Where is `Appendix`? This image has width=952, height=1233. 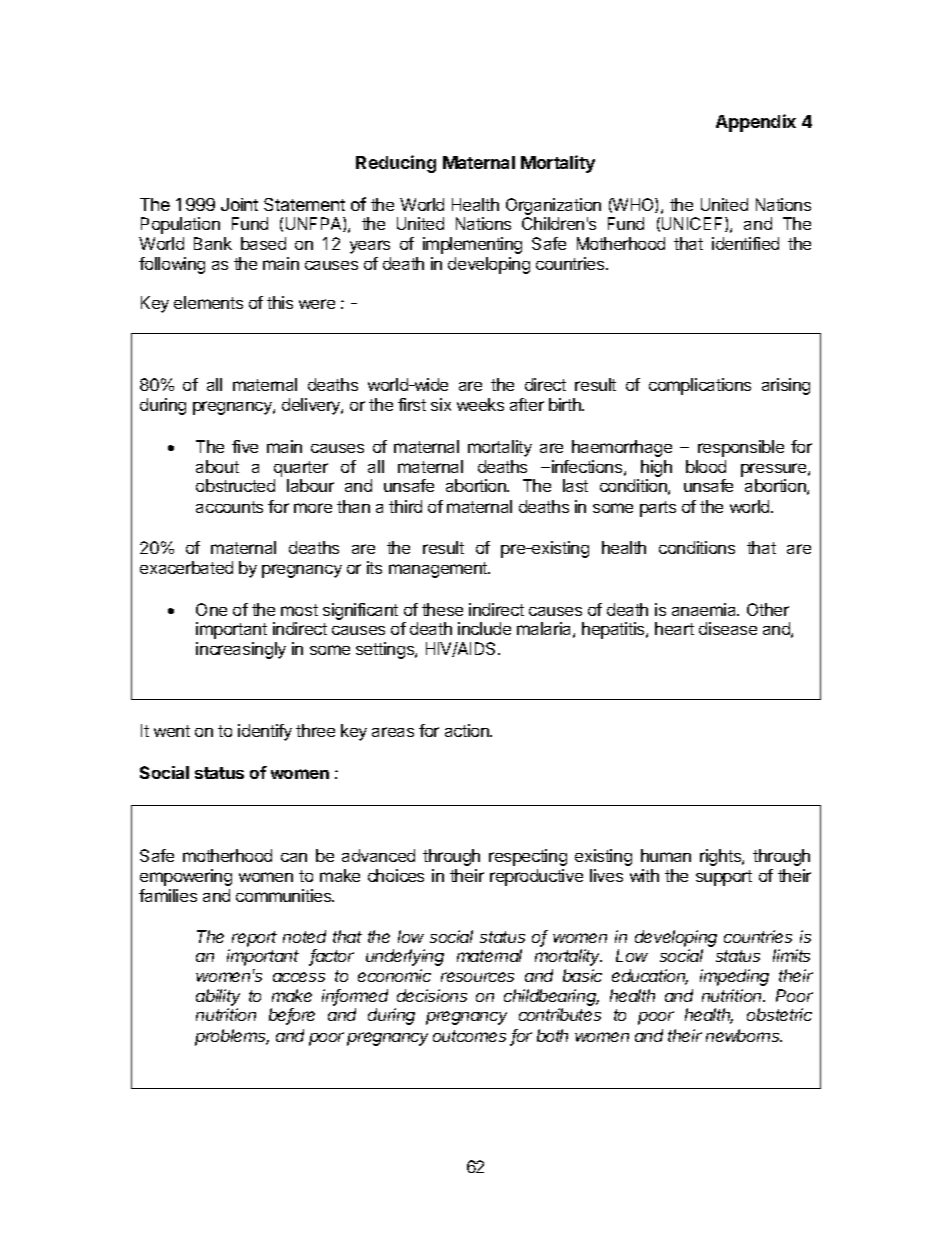 Appendix is located at coordinates (756, 123).
